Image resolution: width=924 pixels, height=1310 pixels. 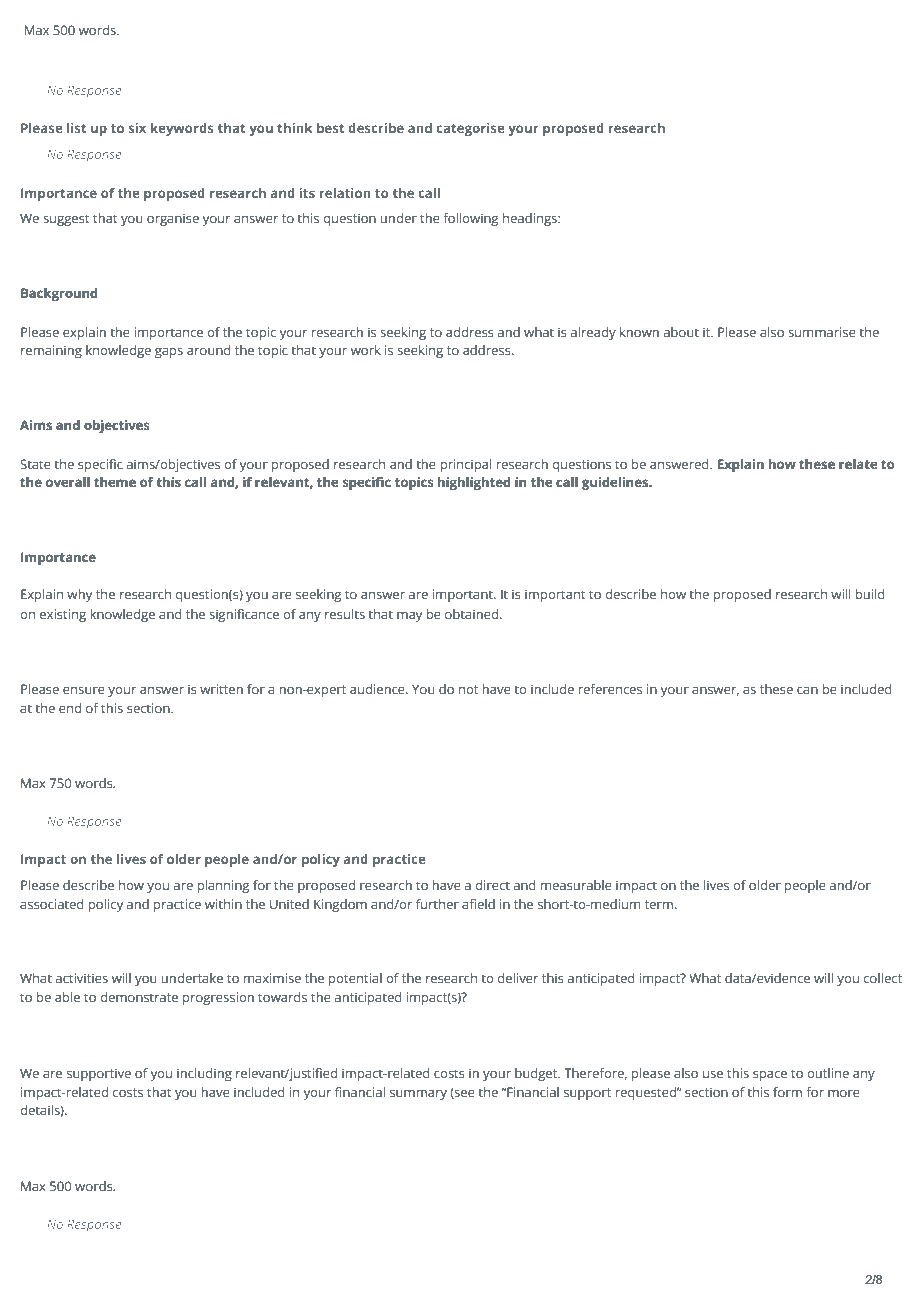 What do you see at coordinates (870, 594) in the screenshot?
I see `build` at bounding box center [870, 594].
